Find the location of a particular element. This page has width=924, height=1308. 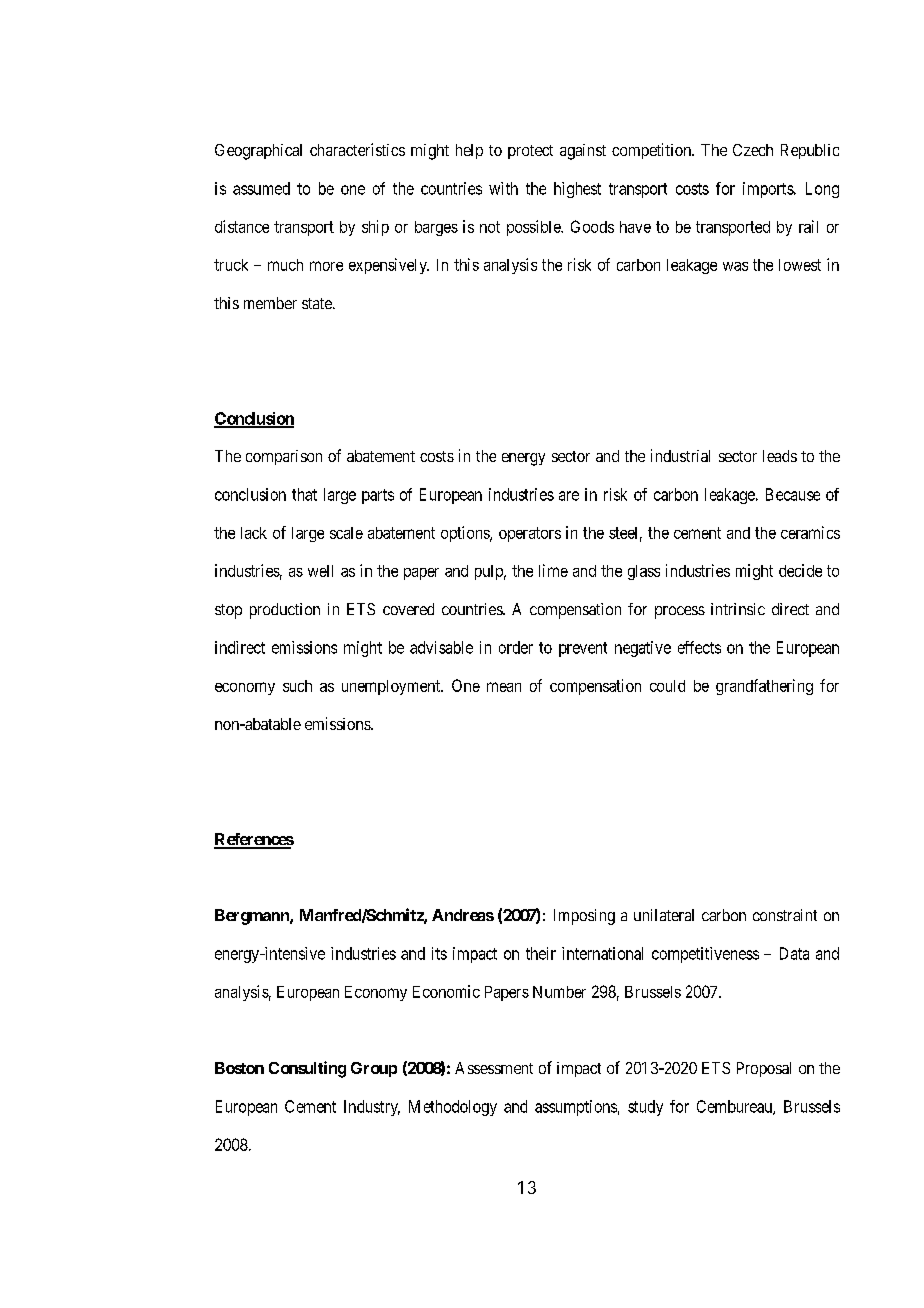

Proposal is located at coordinates (764, 1069).
